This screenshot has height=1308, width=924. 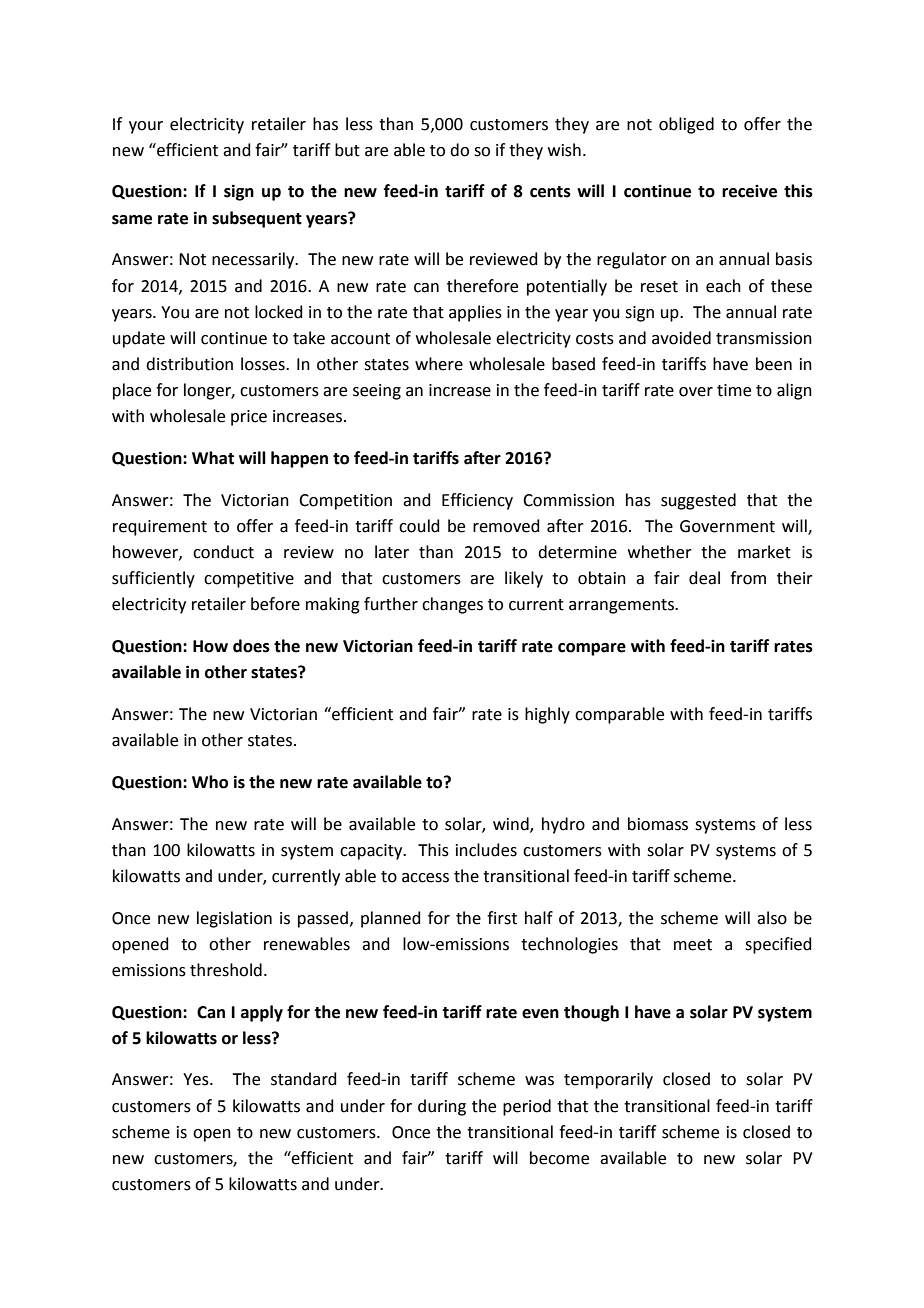 I want to click on highly, so click(x=547, y=715).
